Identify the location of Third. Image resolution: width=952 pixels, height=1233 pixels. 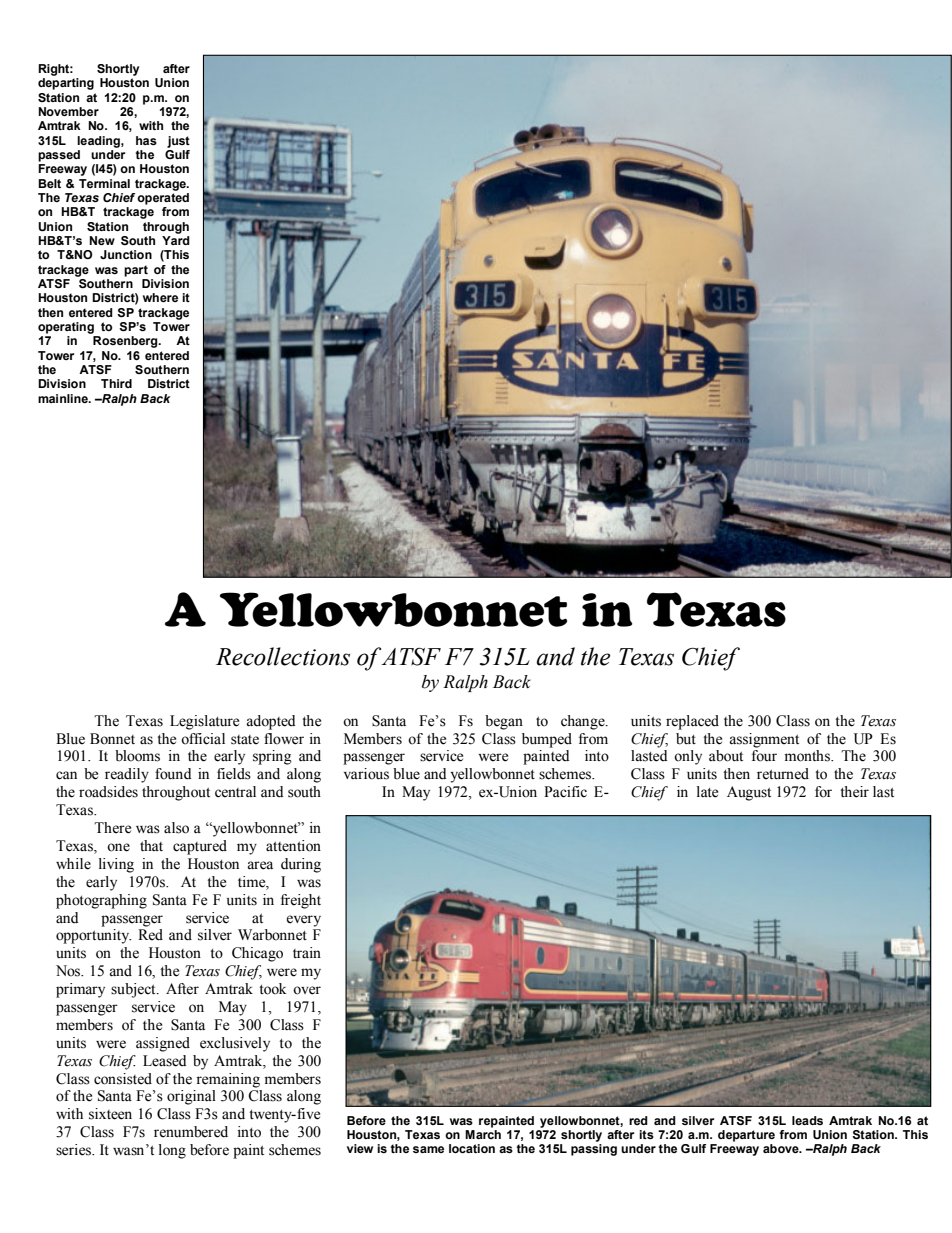
(116, 383).
